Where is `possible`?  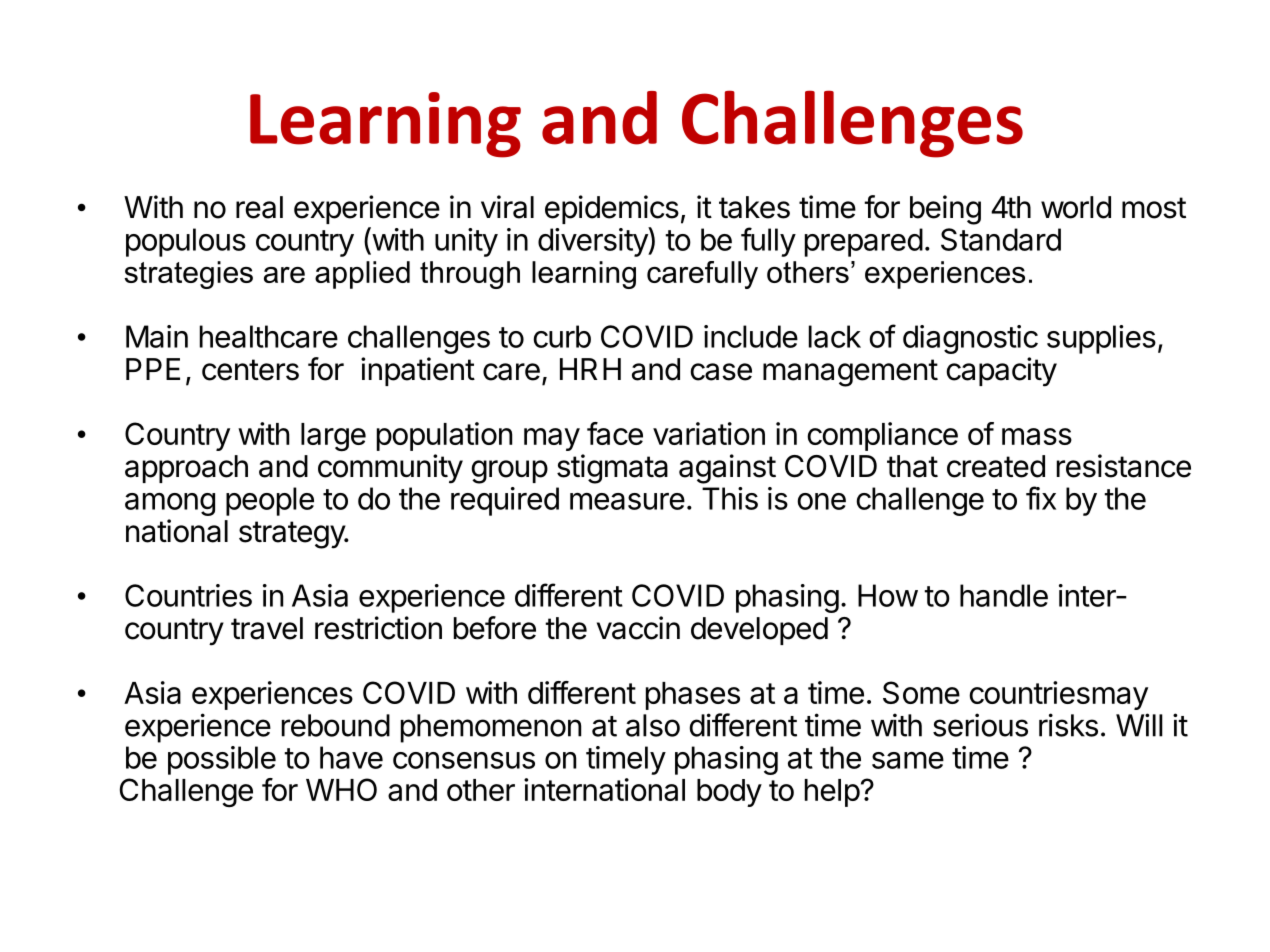
possible is located at coordinates (222, 760).
